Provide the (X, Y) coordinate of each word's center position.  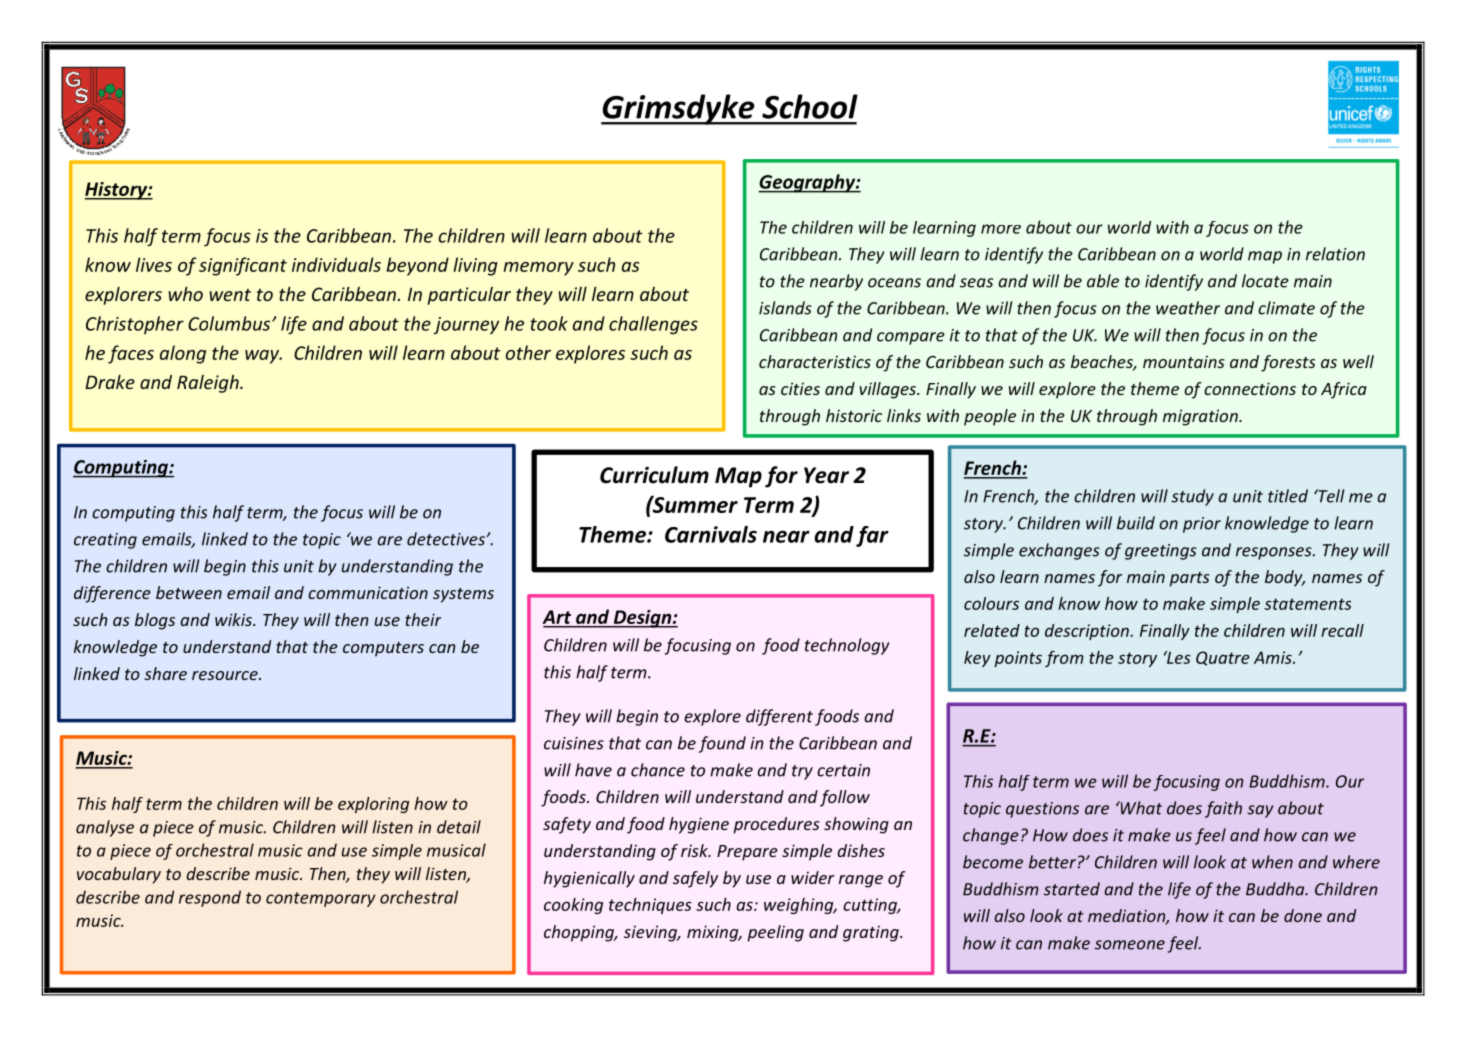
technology (847, 646)
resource (226, 675)
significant (243, 266)
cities (800, 388)
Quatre (1223, 658)
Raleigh (209, 384)
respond (210, 898)
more (1001, 229)
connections (1250, 388)
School (810, 106)
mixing (714, 933)
